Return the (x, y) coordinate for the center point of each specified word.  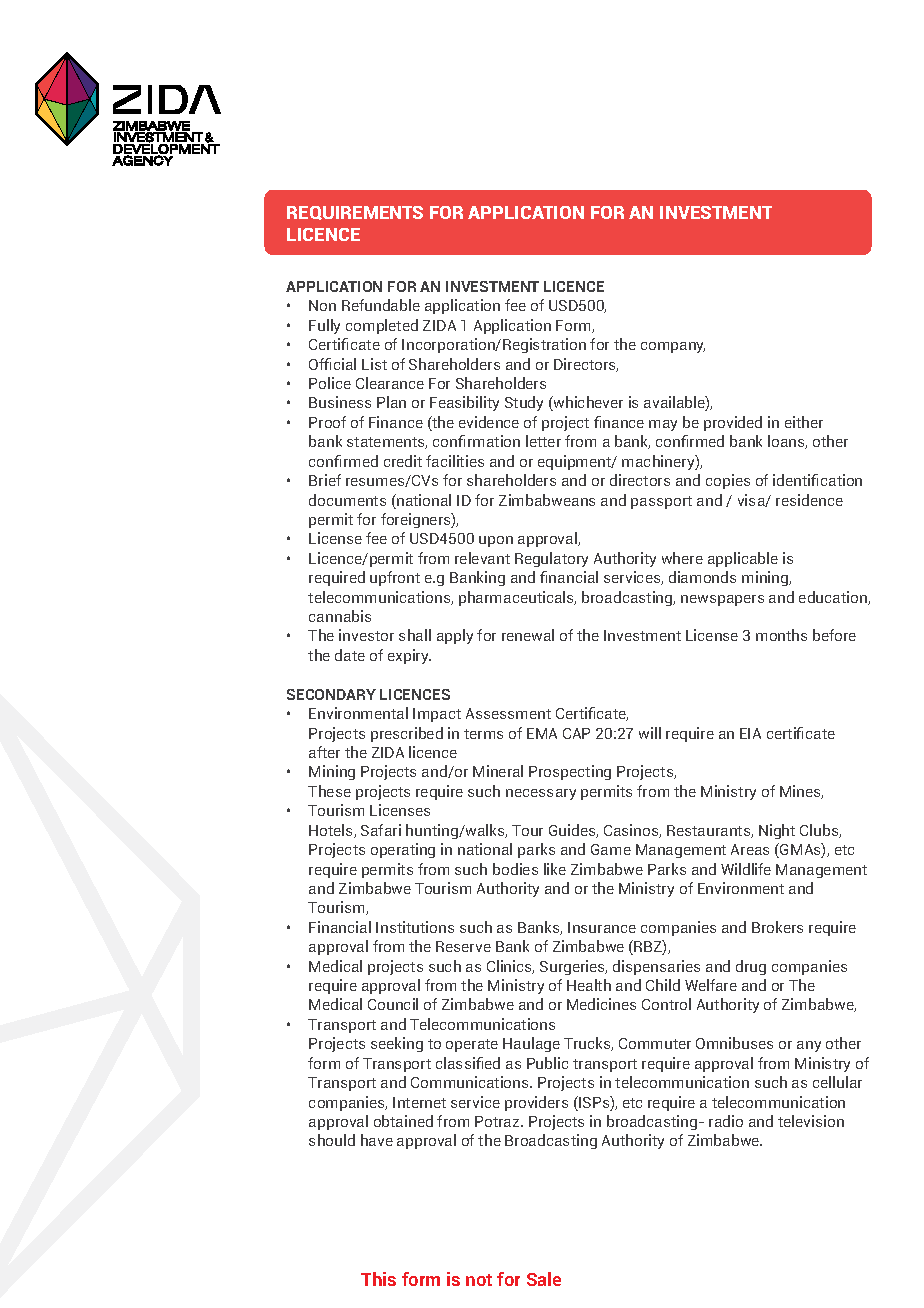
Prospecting (570, 772)
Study (524, 403)
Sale (544, 1279)
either (804, 422)
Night (777, 831)
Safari (381, 830)
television (811, 1121)
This (378, 1279)
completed (382, 326)
